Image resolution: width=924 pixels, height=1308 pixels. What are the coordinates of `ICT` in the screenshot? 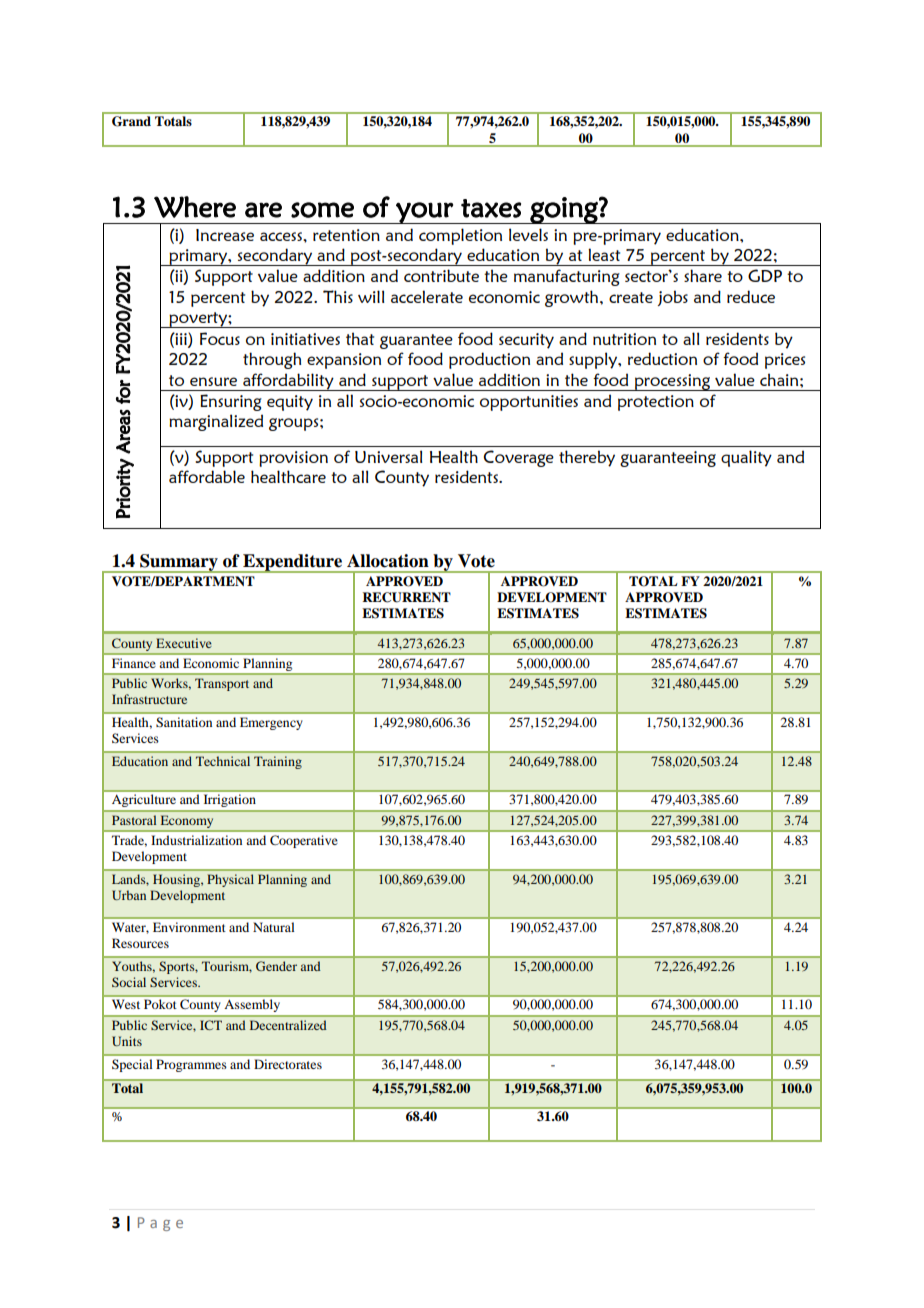 It's located at (211, 1025).
